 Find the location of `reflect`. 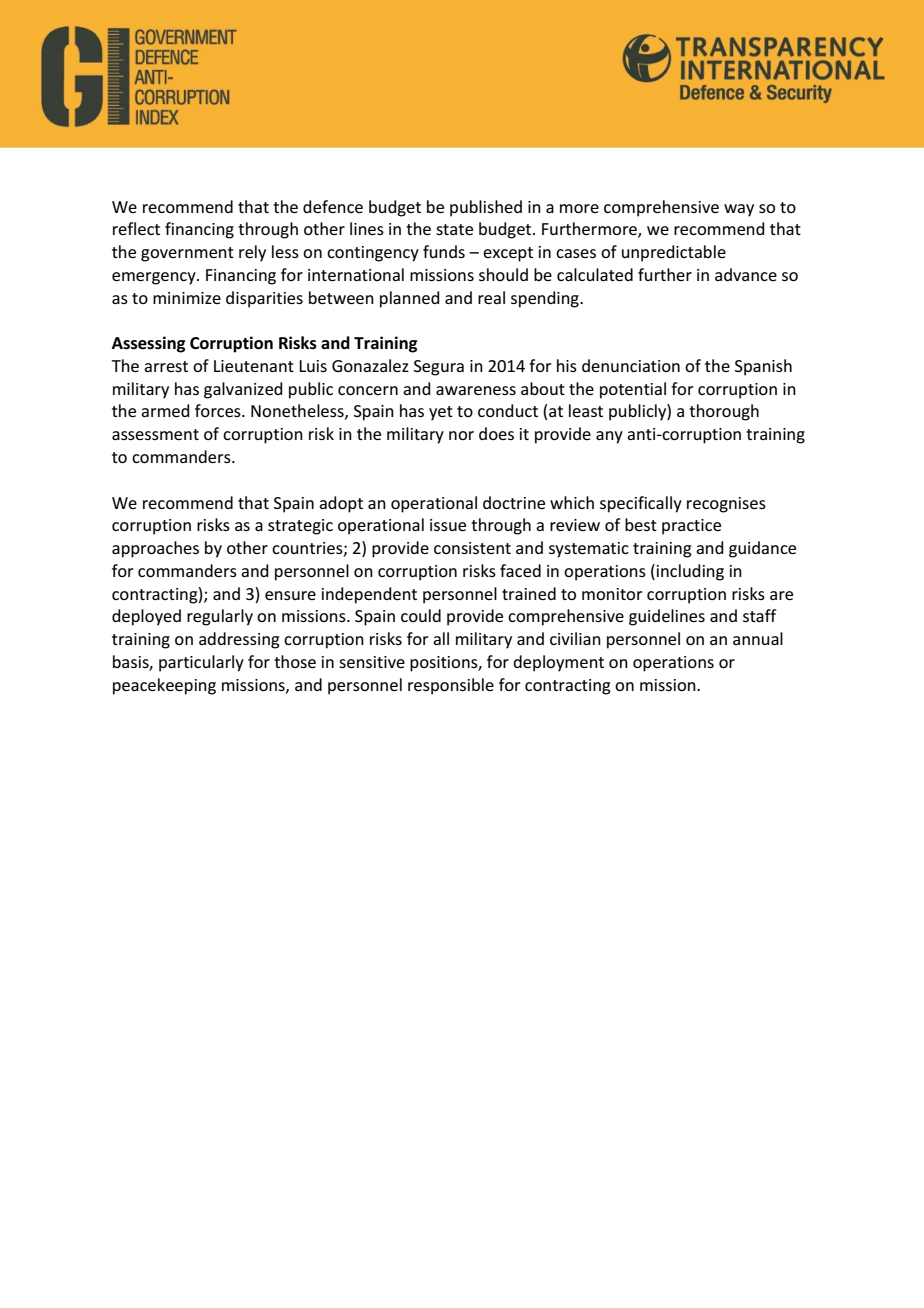

reflect is located at coordinates (136, 228).
